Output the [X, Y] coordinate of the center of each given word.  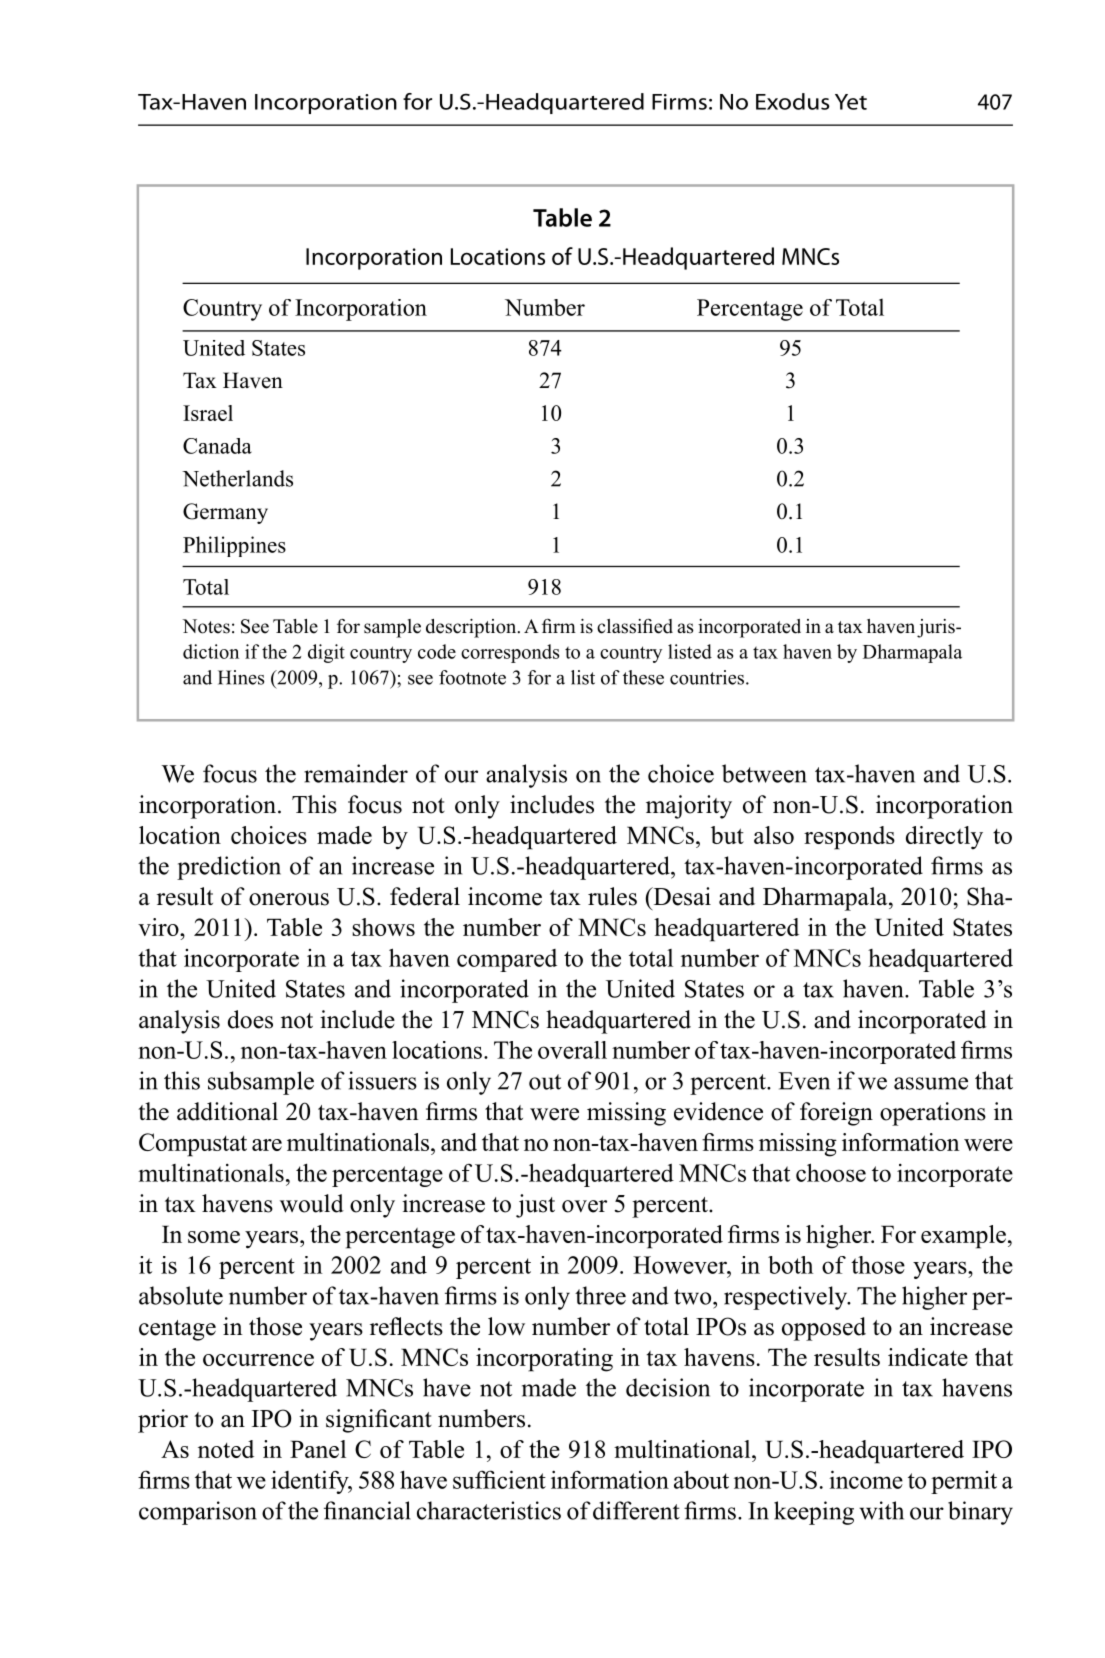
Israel [208, 413]
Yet [851, 102]
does [250, 1019]
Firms [679, 102]
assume [931, 1083]
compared [507, 960]
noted [226, 1449]
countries [707, 677]
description [472, 628]
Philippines [234, 546]
